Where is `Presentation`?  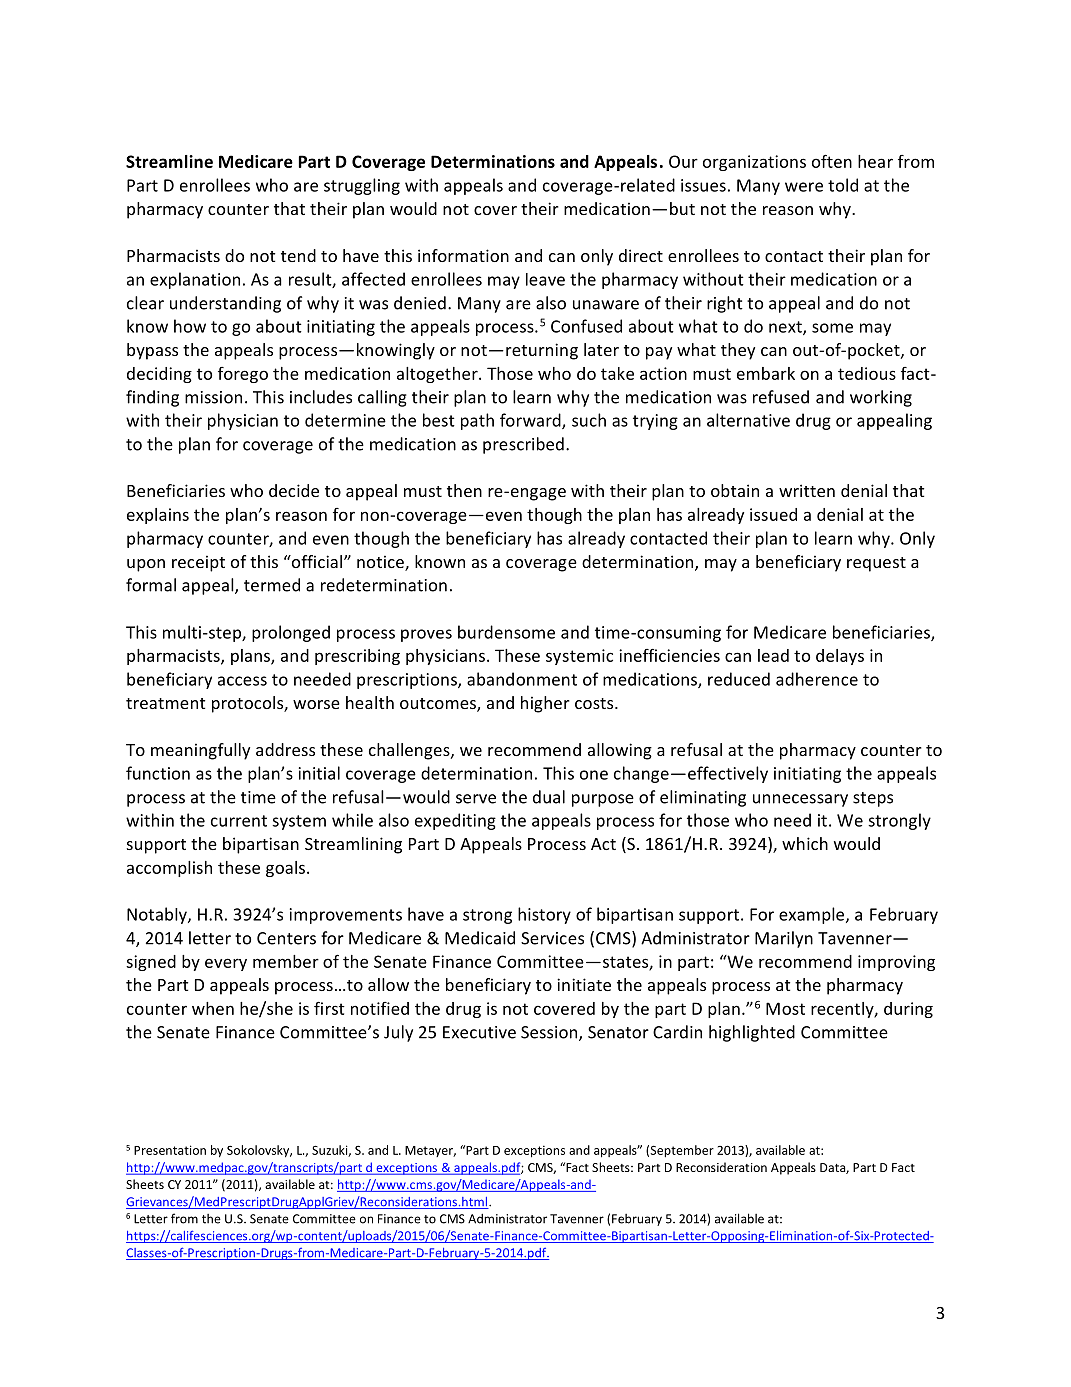
Presentation is located at coordinates (170, 1150).
